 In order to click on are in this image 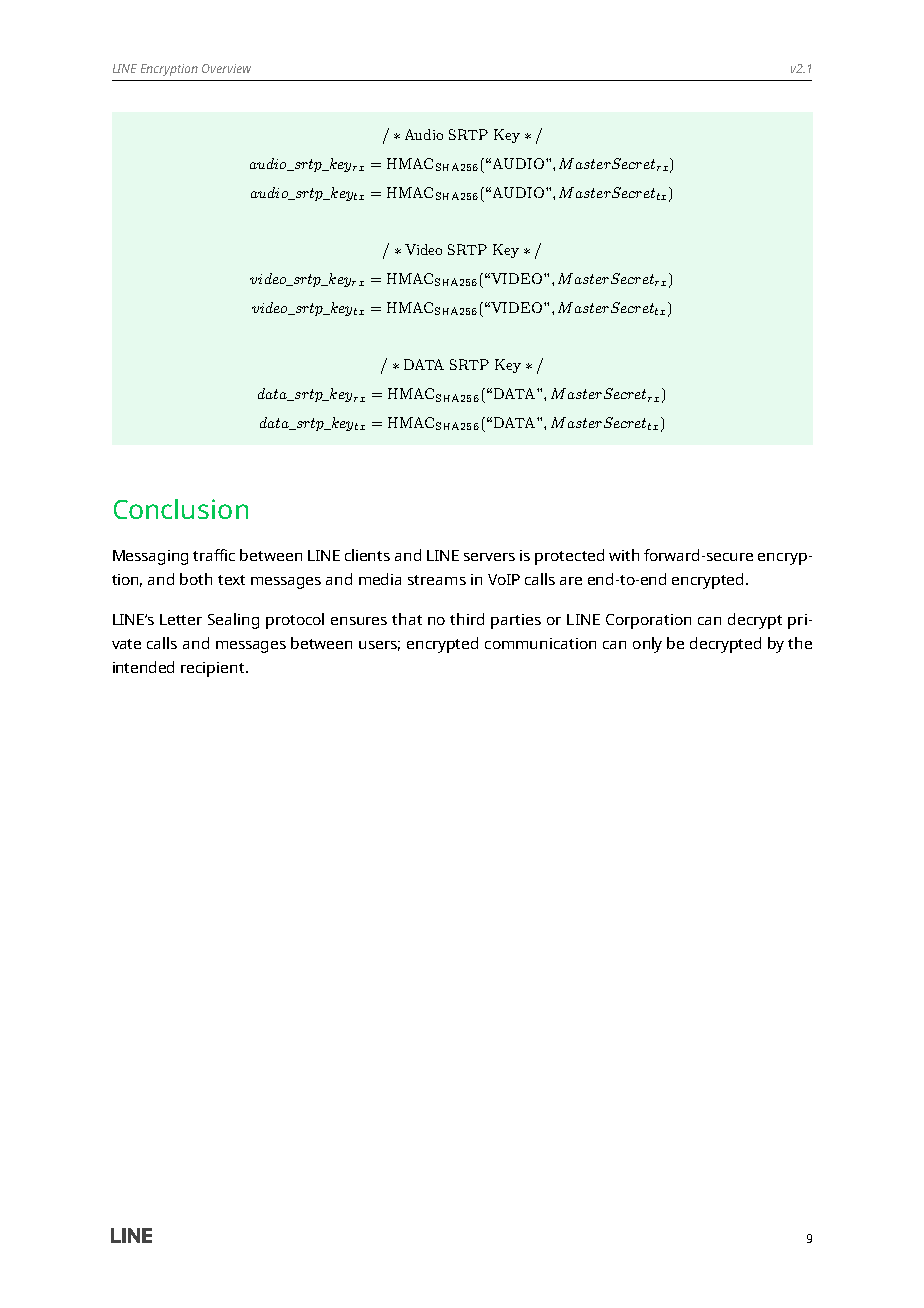, I will do `click(571, 581)`.
